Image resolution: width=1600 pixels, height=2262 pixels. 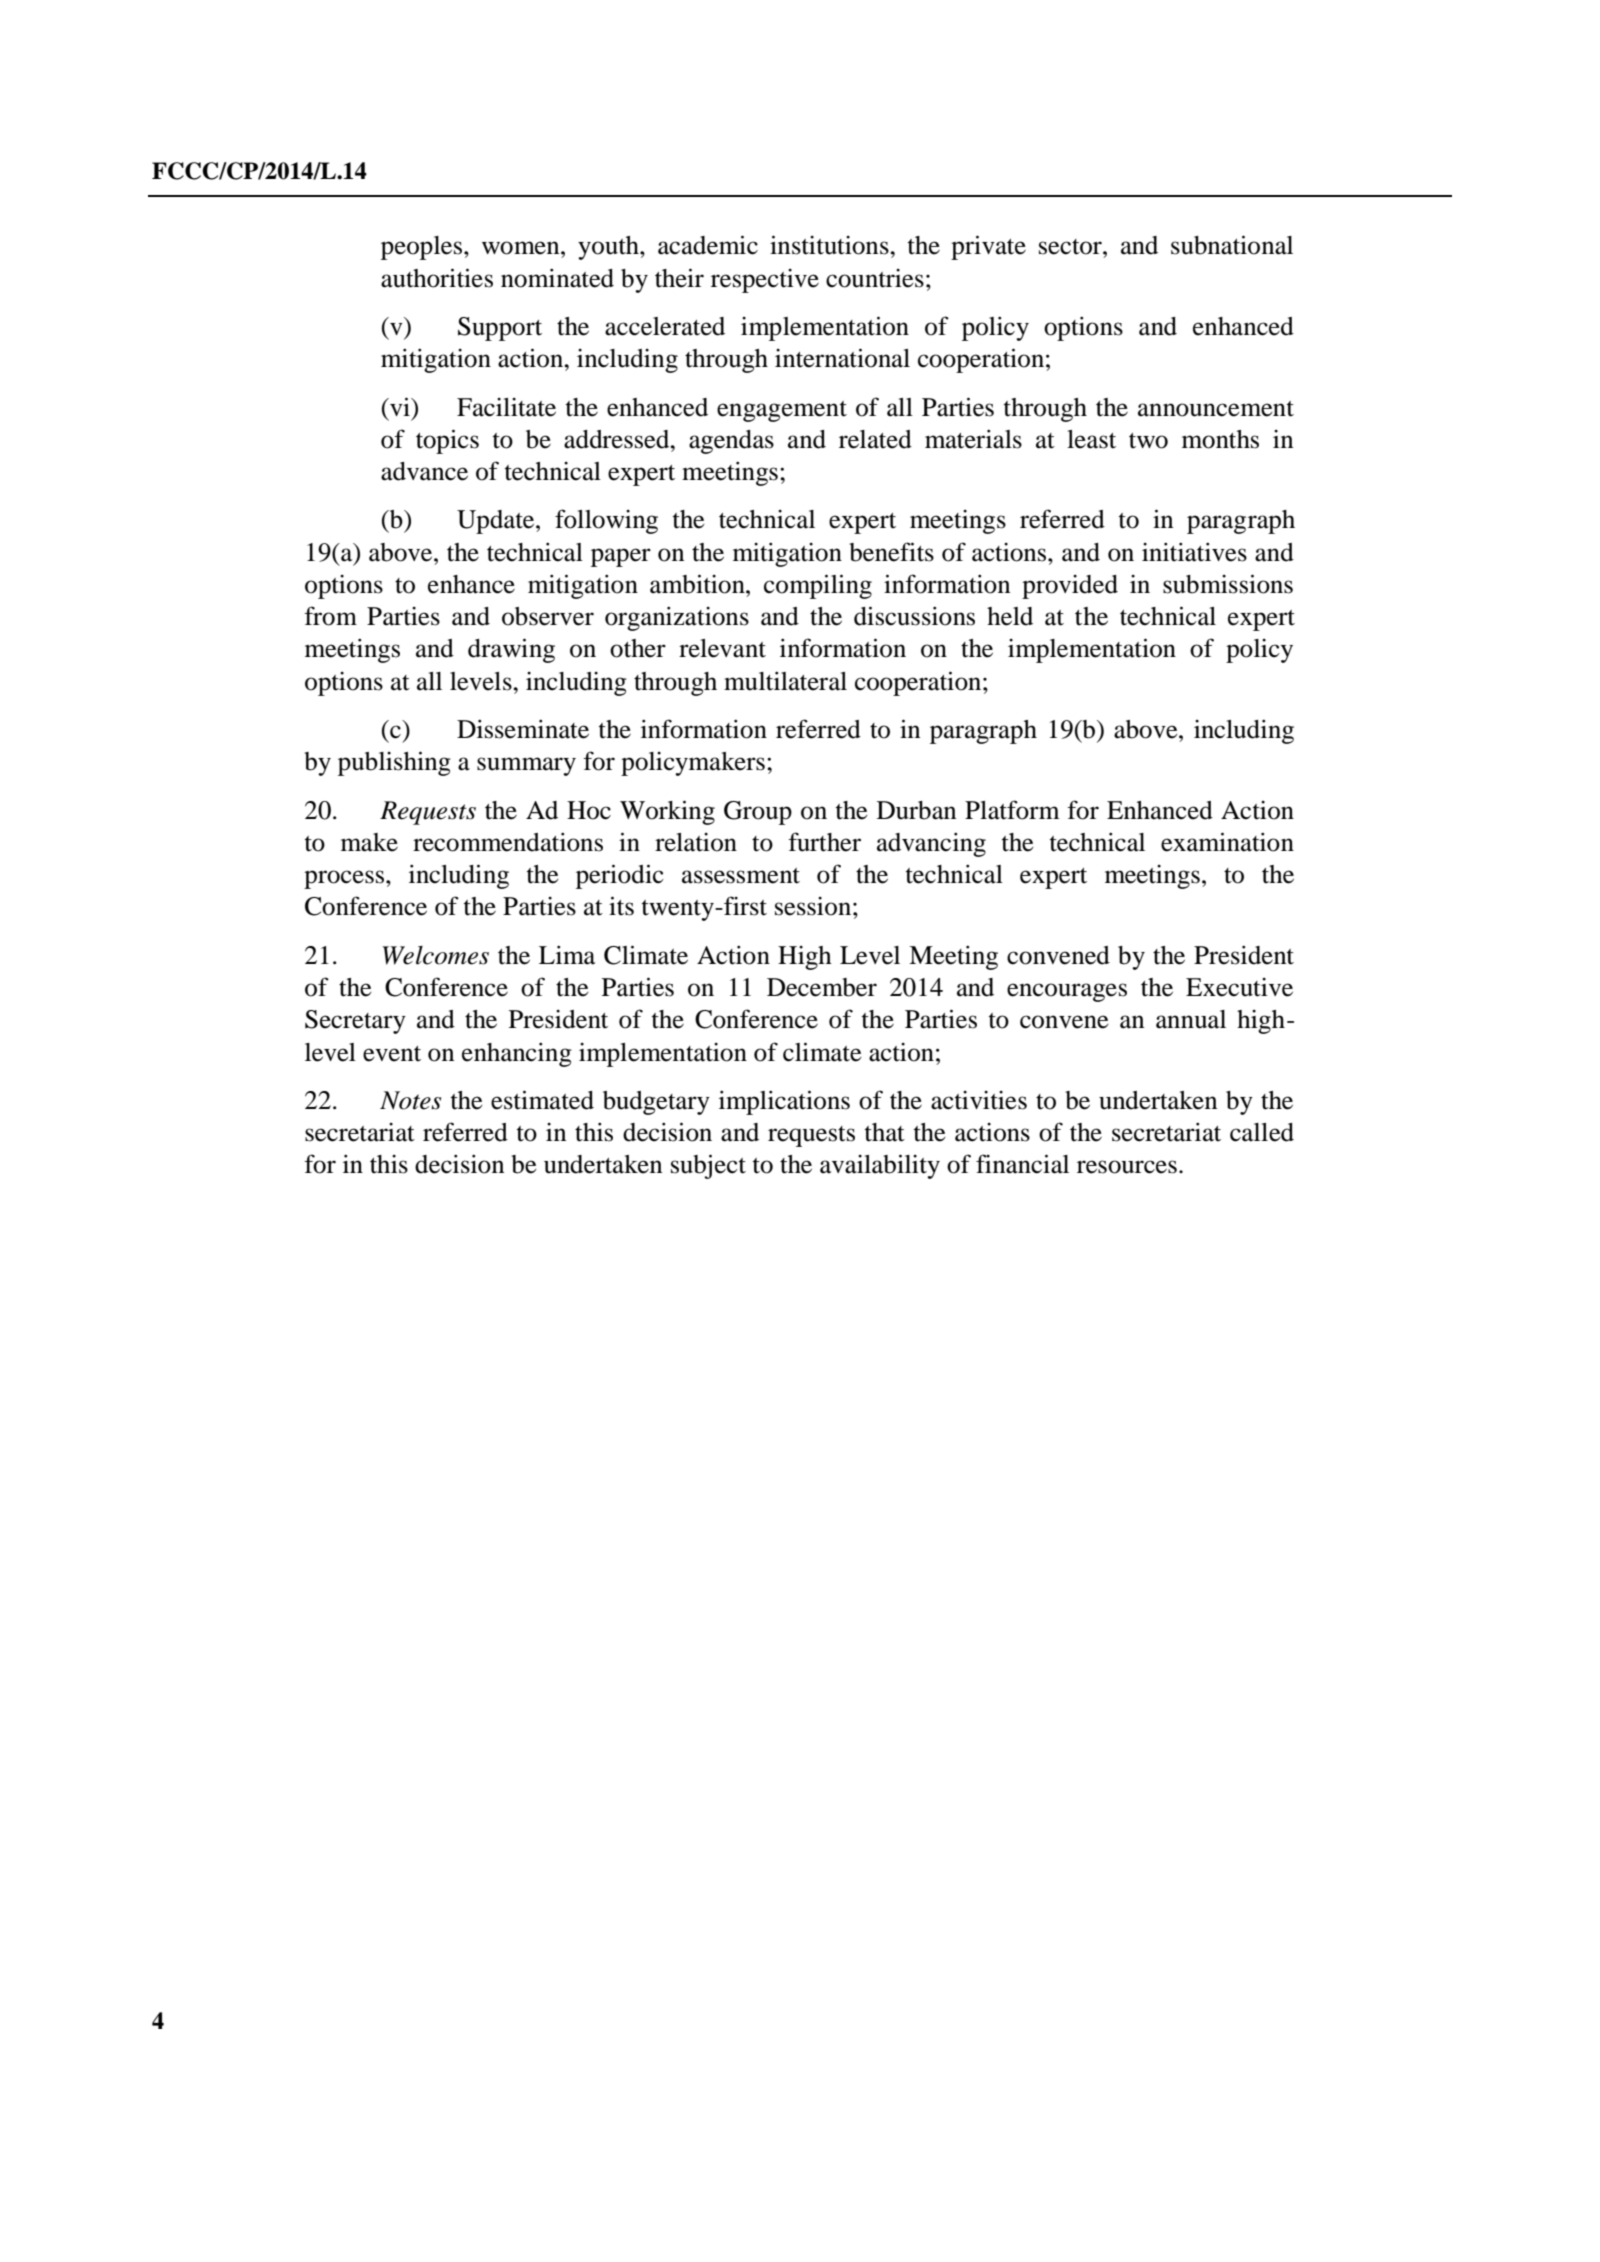 What do you see at coordinates (410, 1100) in the document?
I see `Notes` at bounding box center [410, 1100].
